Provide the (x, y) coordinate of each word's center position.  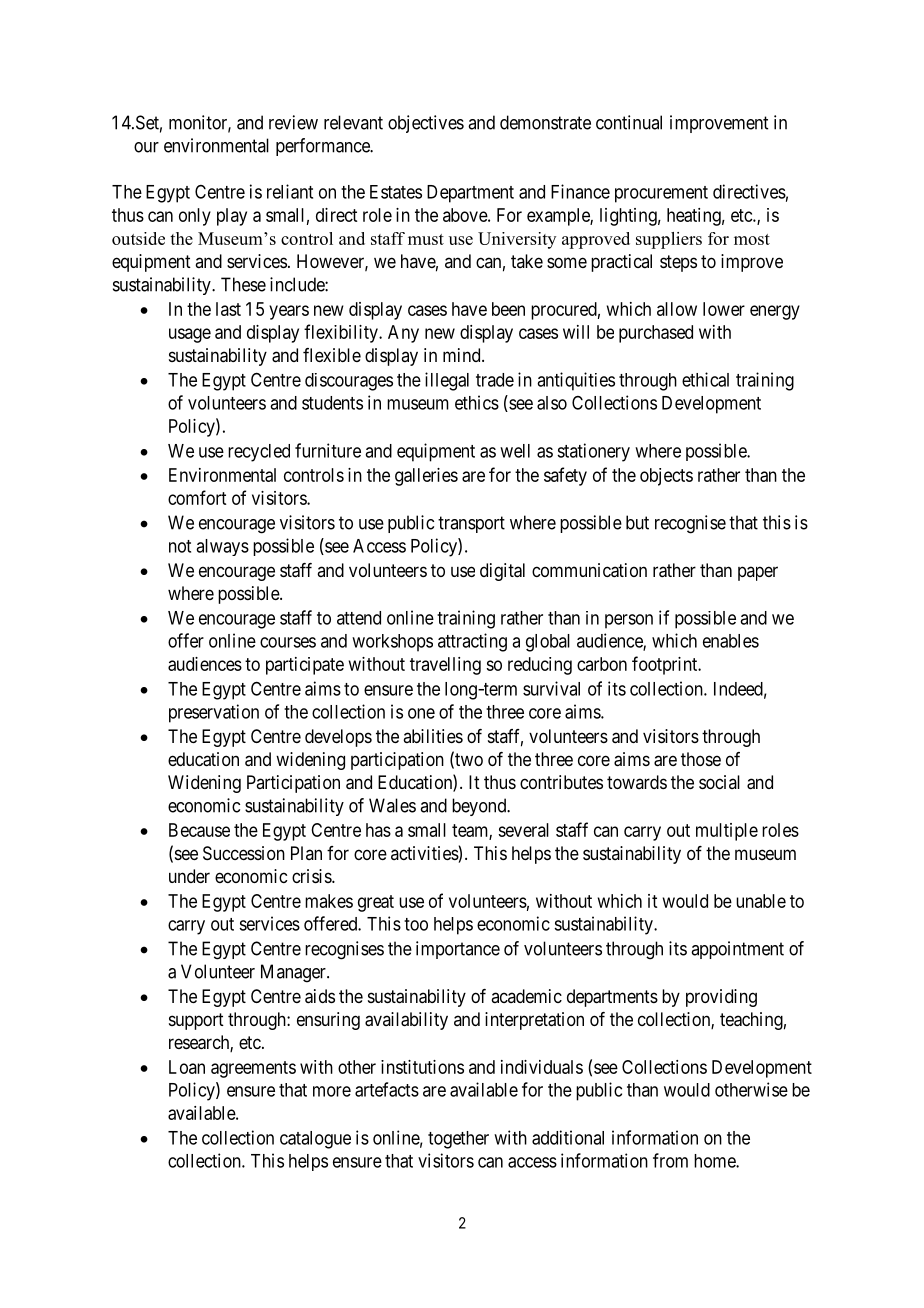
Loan (187, 1067)
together (458, 1140)
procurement (661, 194)
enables (731, 641)
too (416, 924)
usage (190, 335)
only (195, 217)
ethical (705, 379)
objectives (426, 124)
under (189, 876)
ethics (477, 402)
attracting (472, 642)
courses (288, 642)
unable (761, 901)
